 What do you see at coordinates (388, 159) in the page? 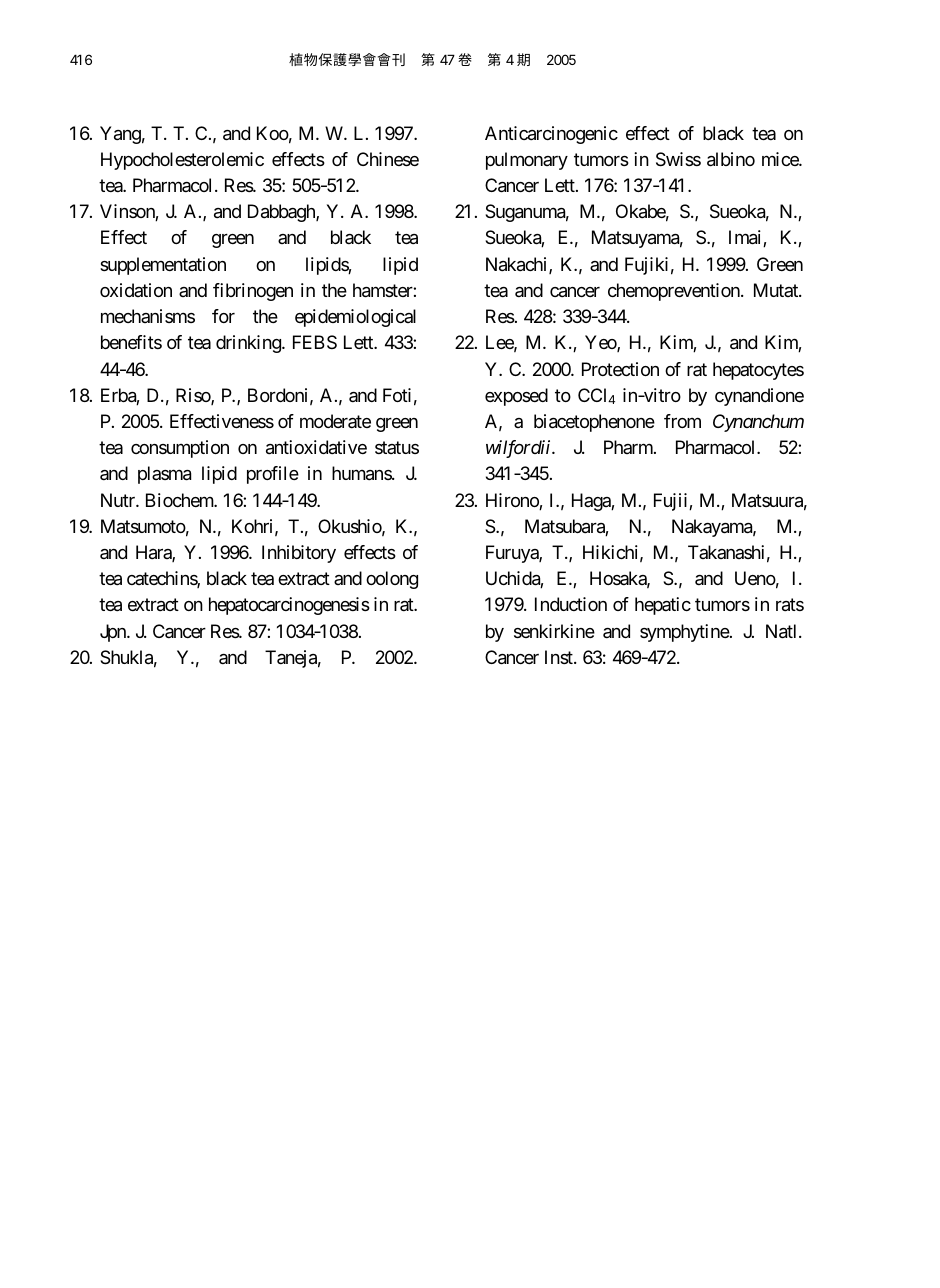
I see `Chinese` at bounding box center [388, 159].
